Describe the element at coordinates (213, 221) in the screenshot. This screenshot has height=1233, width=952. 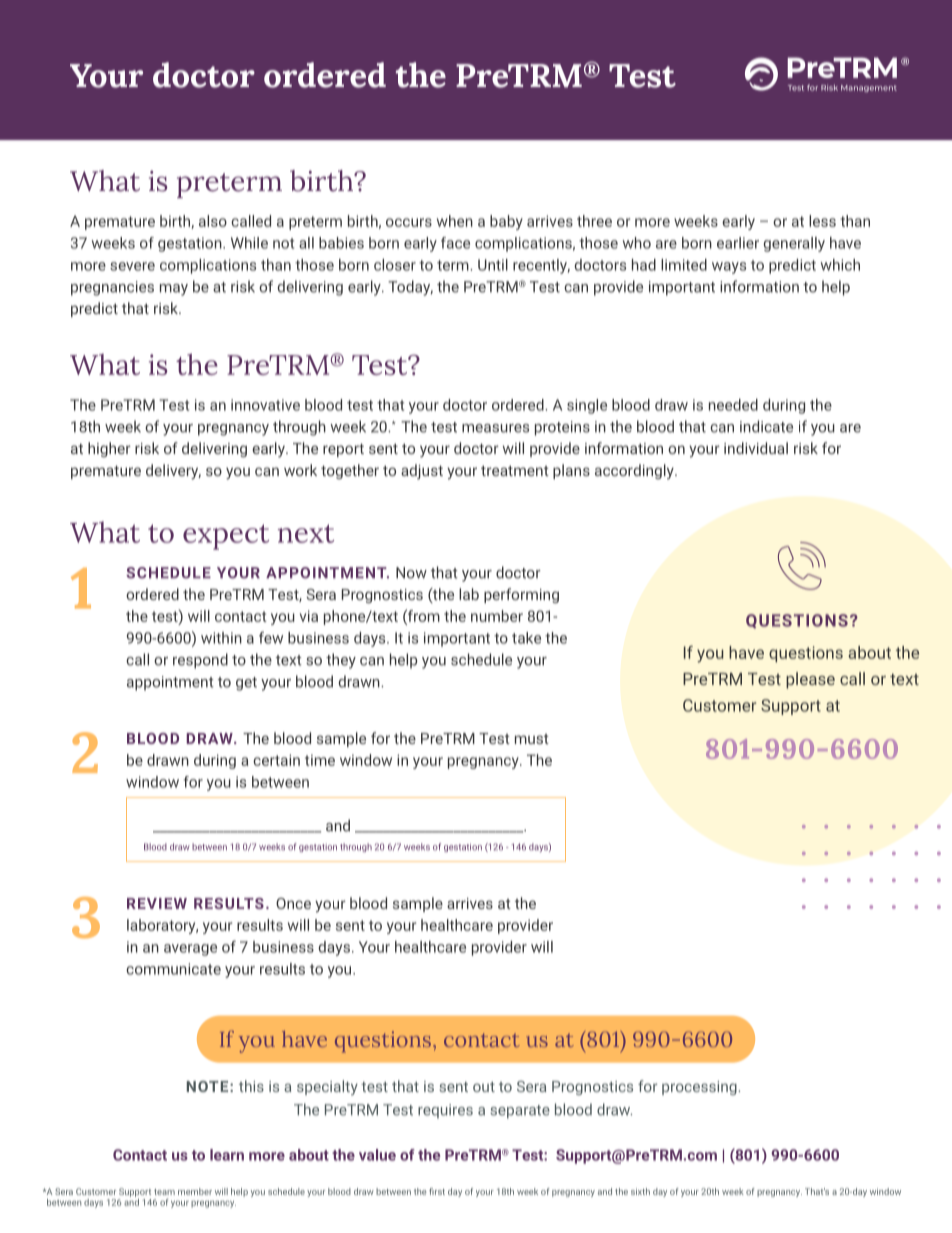
I see `also` at that location.
